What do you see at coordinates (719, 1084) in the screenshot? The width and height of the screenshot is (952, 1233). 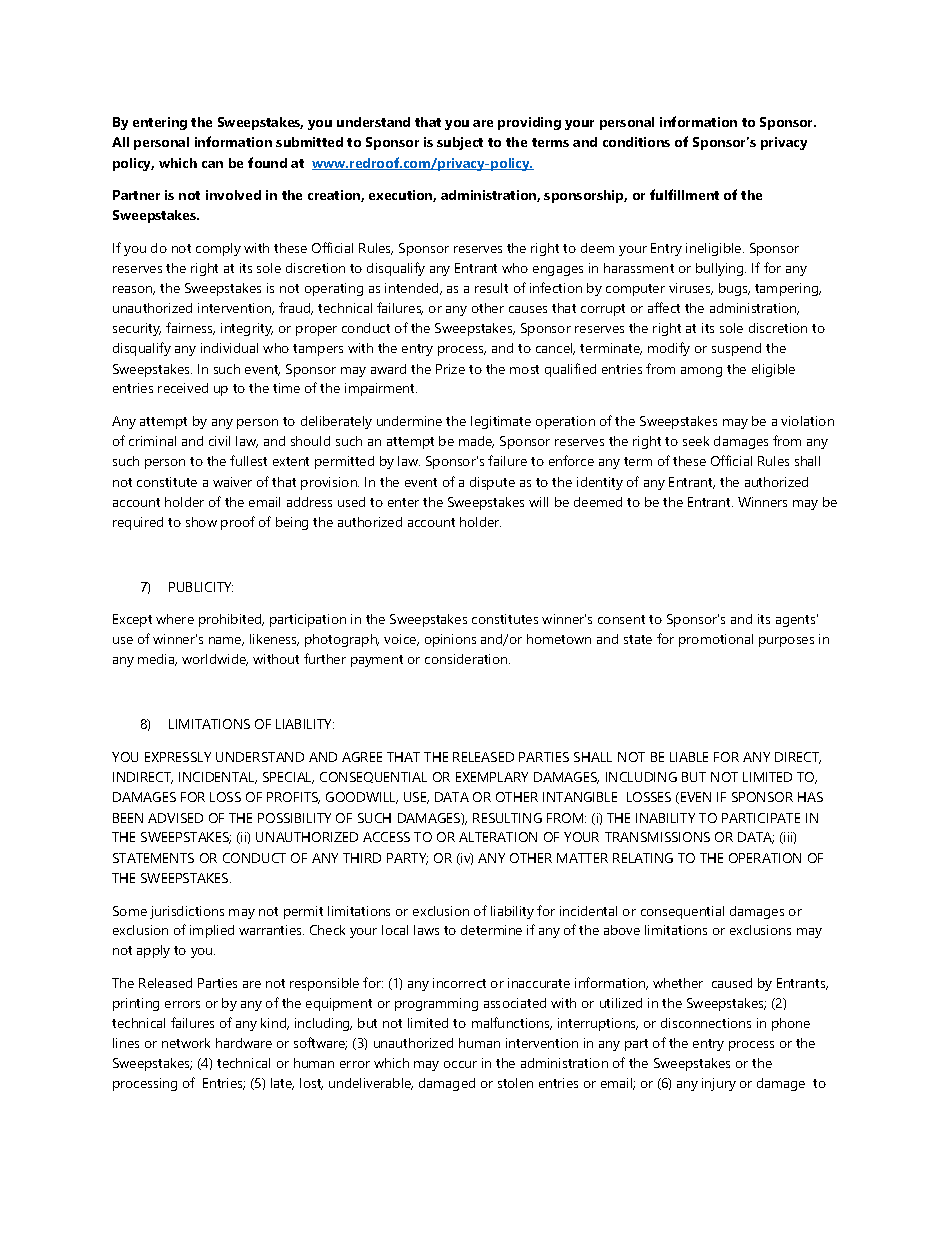 I see `injury` at bounding box center [719, 1084].
